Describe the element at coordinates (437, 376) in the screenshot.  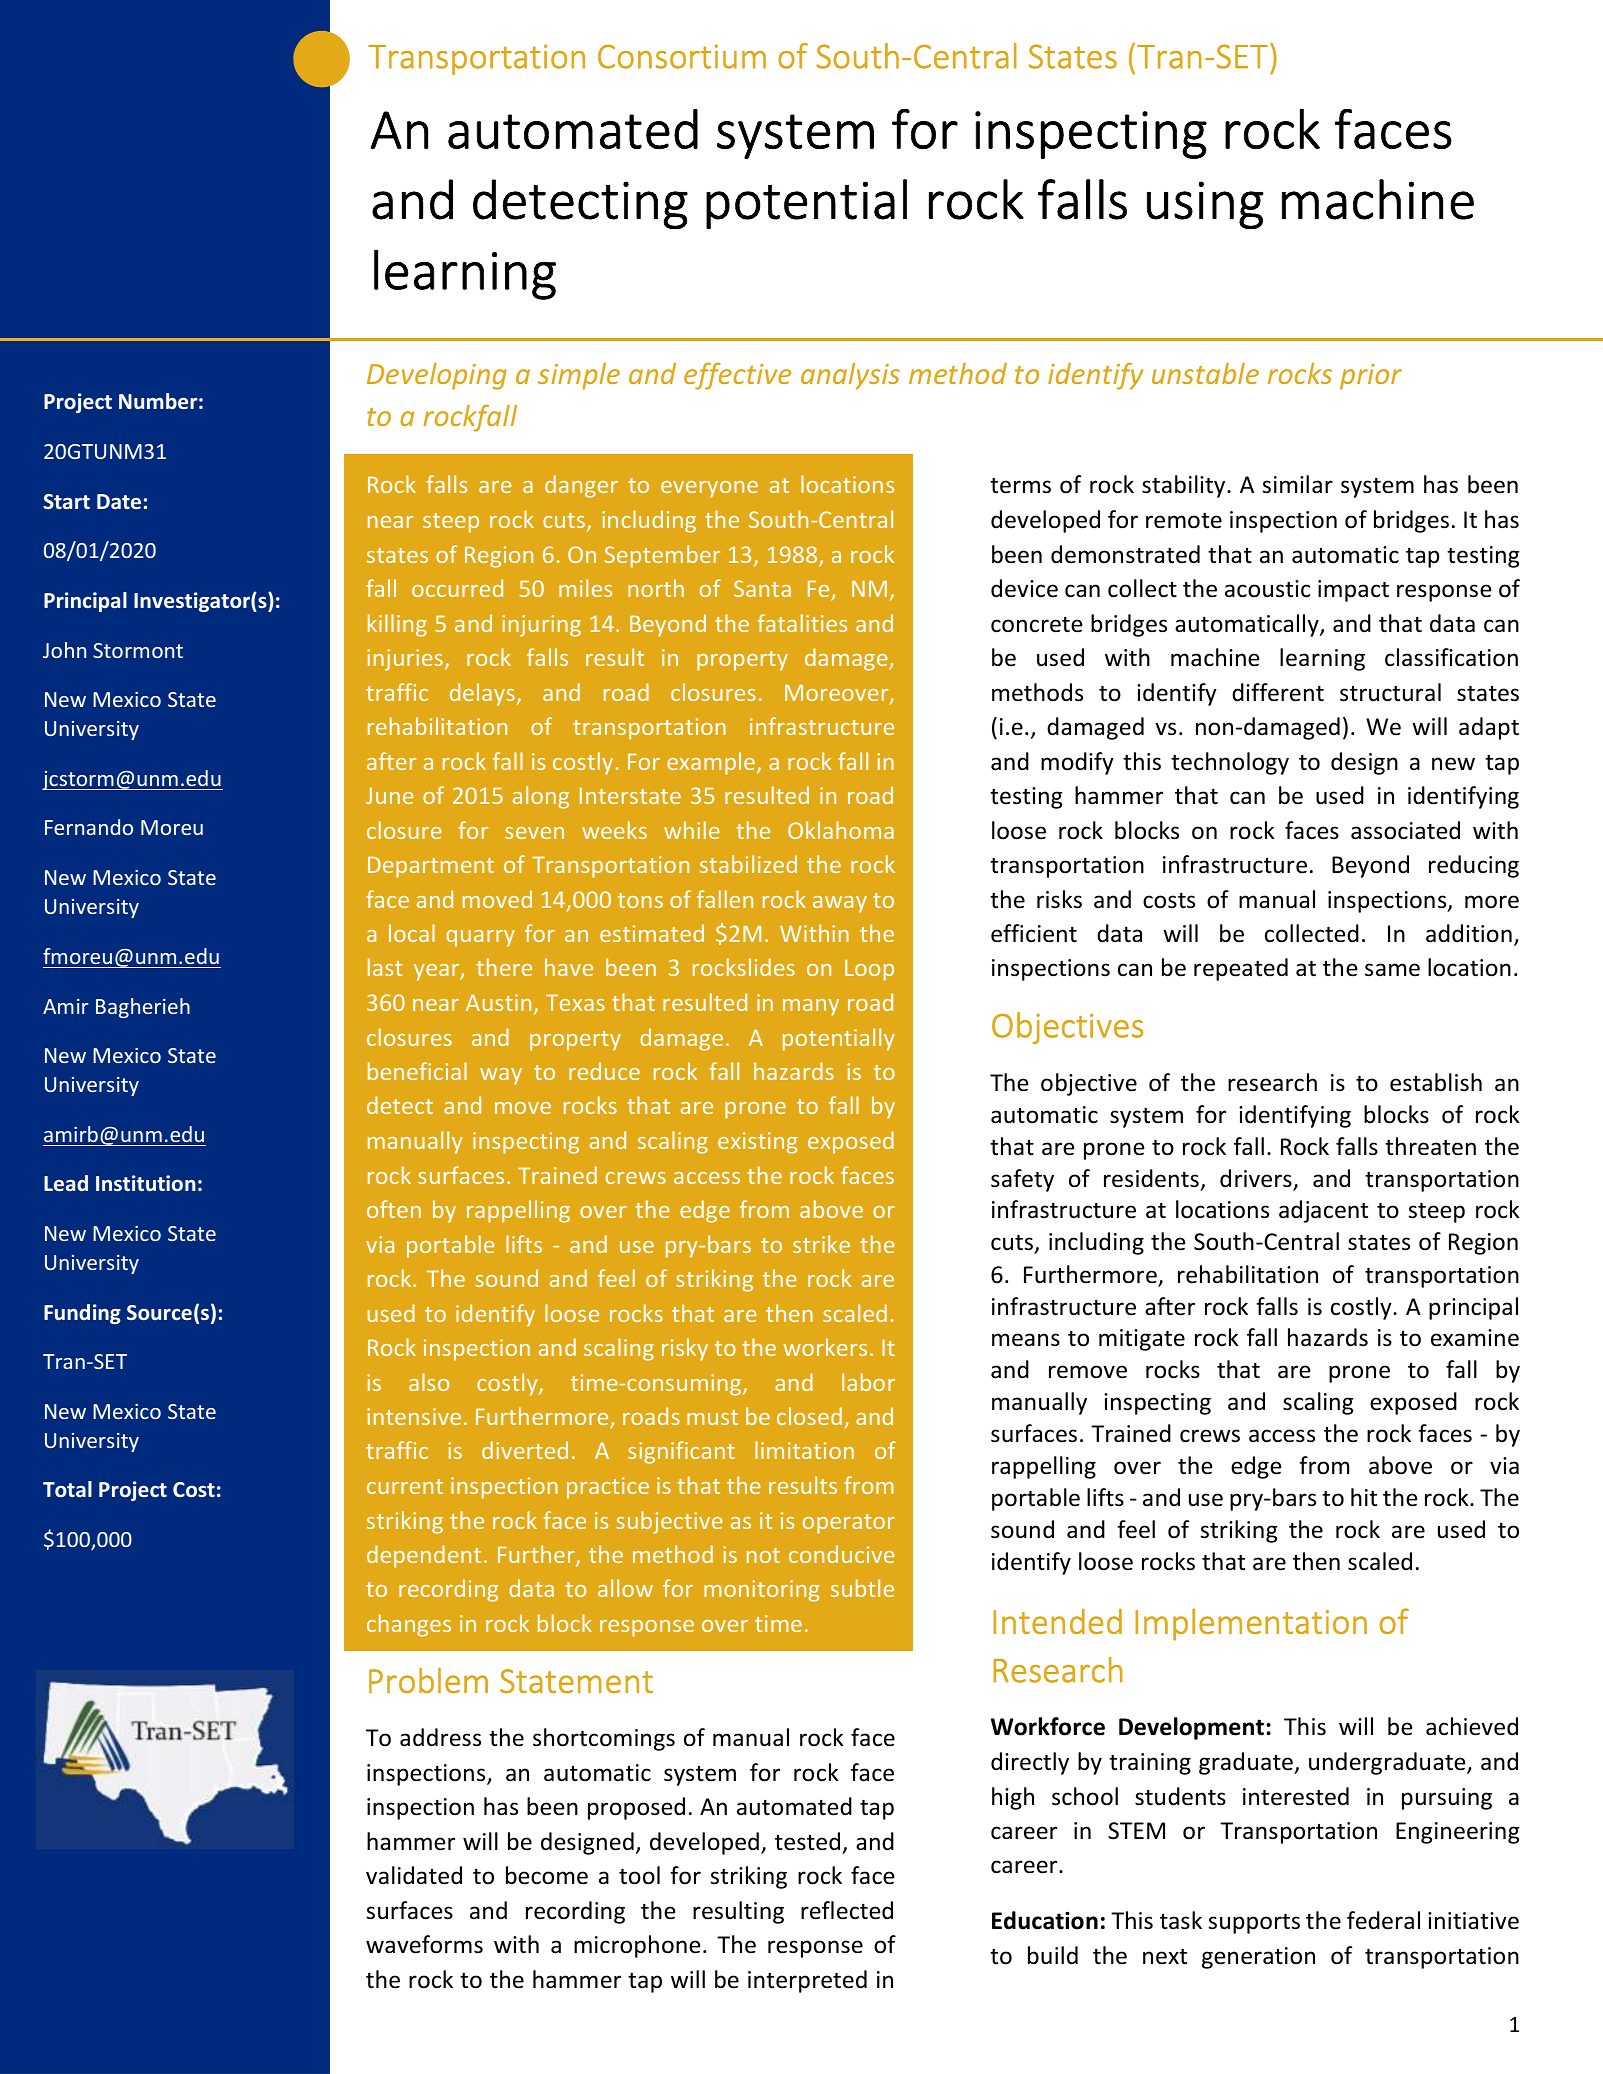
I see `Developing` at that location.
